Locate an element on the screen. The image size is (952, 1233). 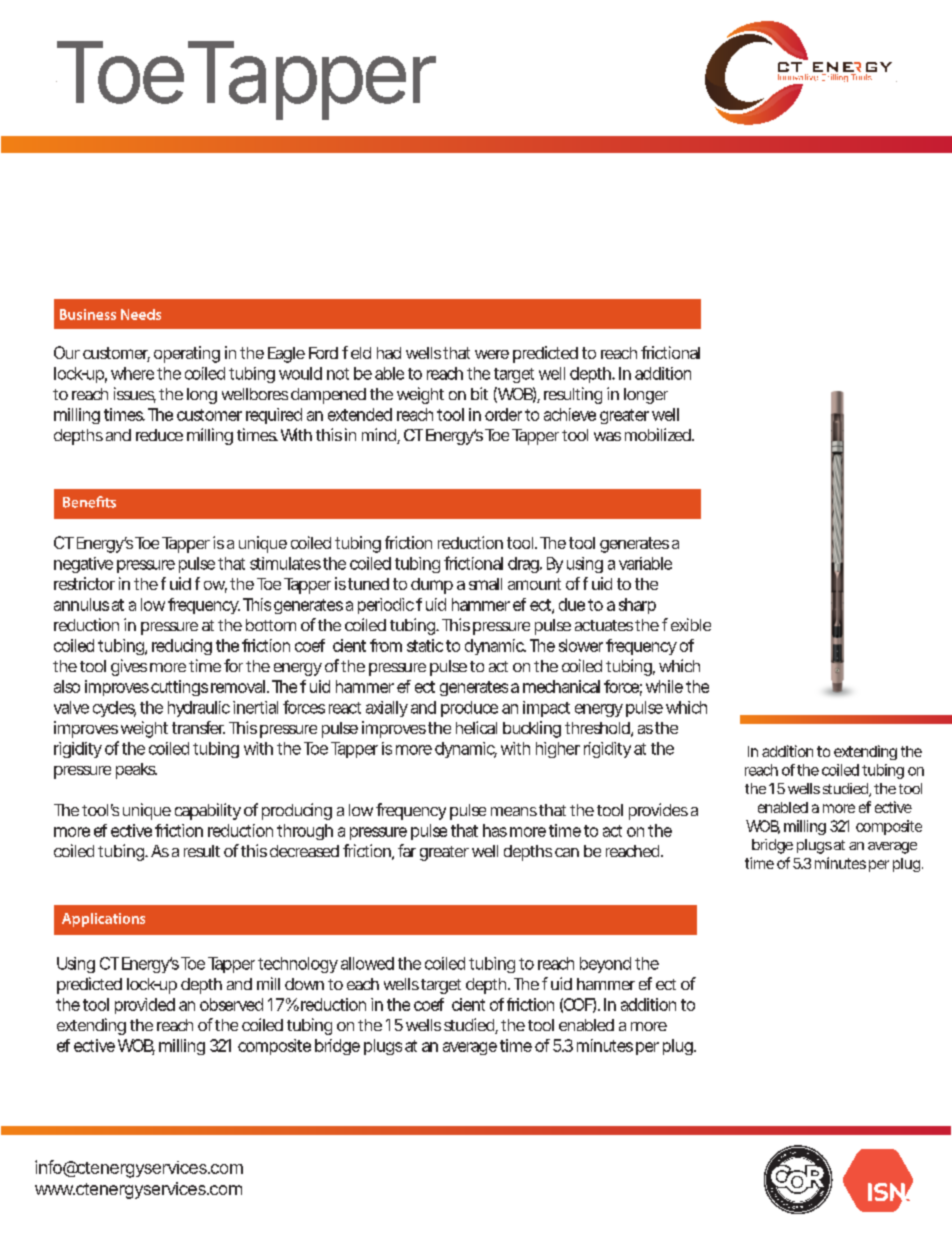
allowed is located at coordinates (367, 963).
